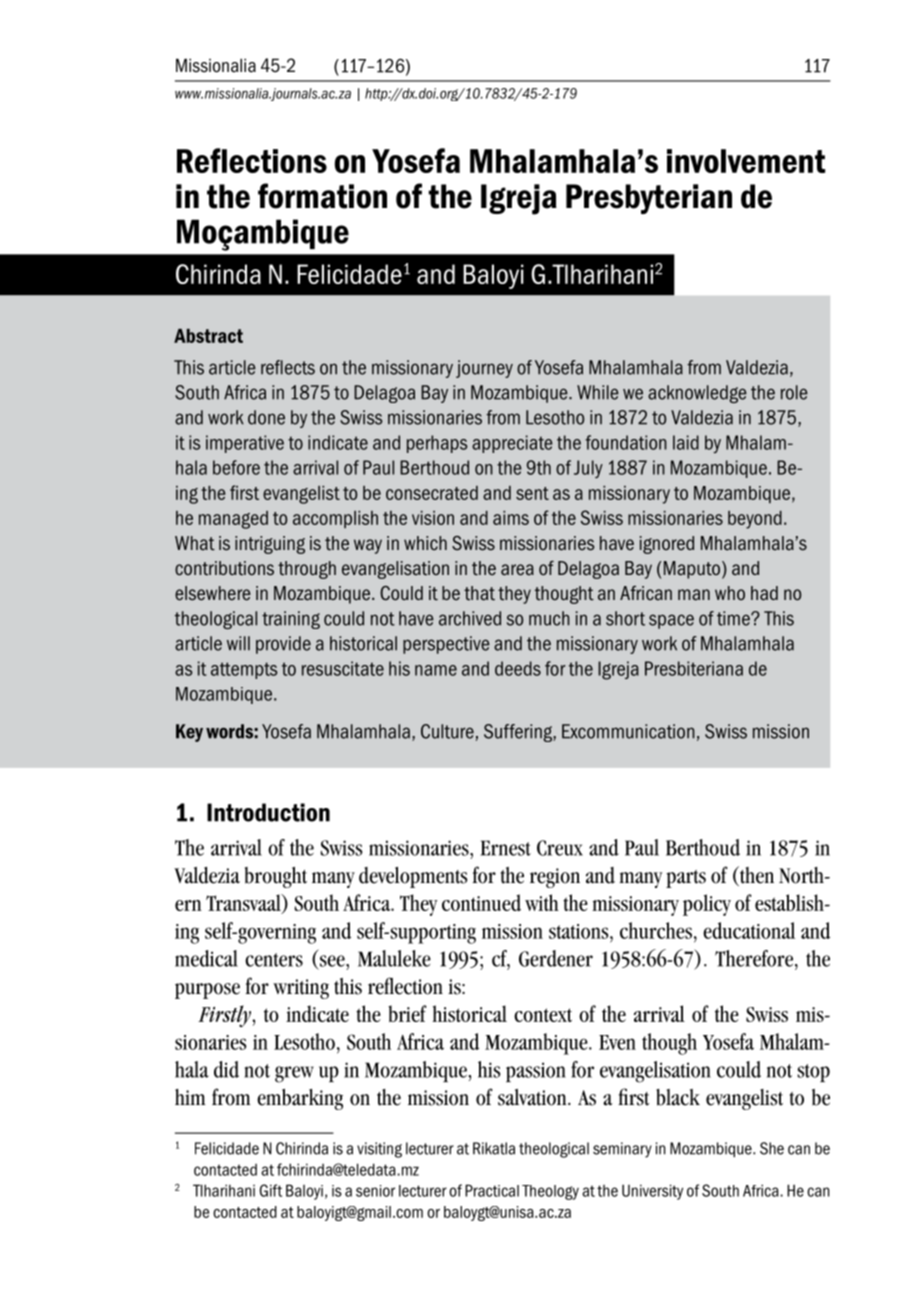 Image resolution: width=924 pixels, height=1311 pixels. Describe the element at coordinates (649, 199) in the image. I see `Presbyterian` at that location.
